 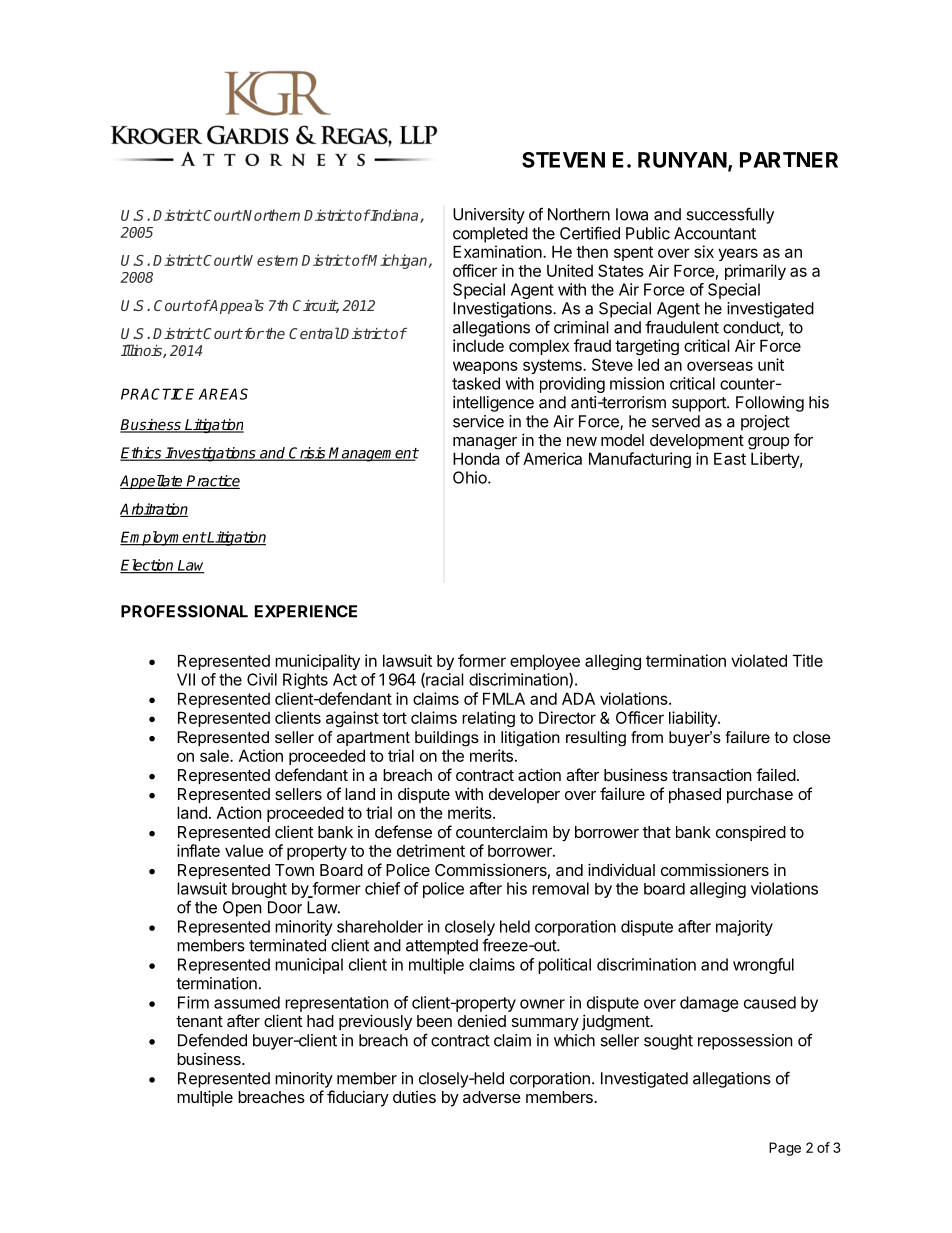 I want to click on majority, so click(x=744, y=928).
